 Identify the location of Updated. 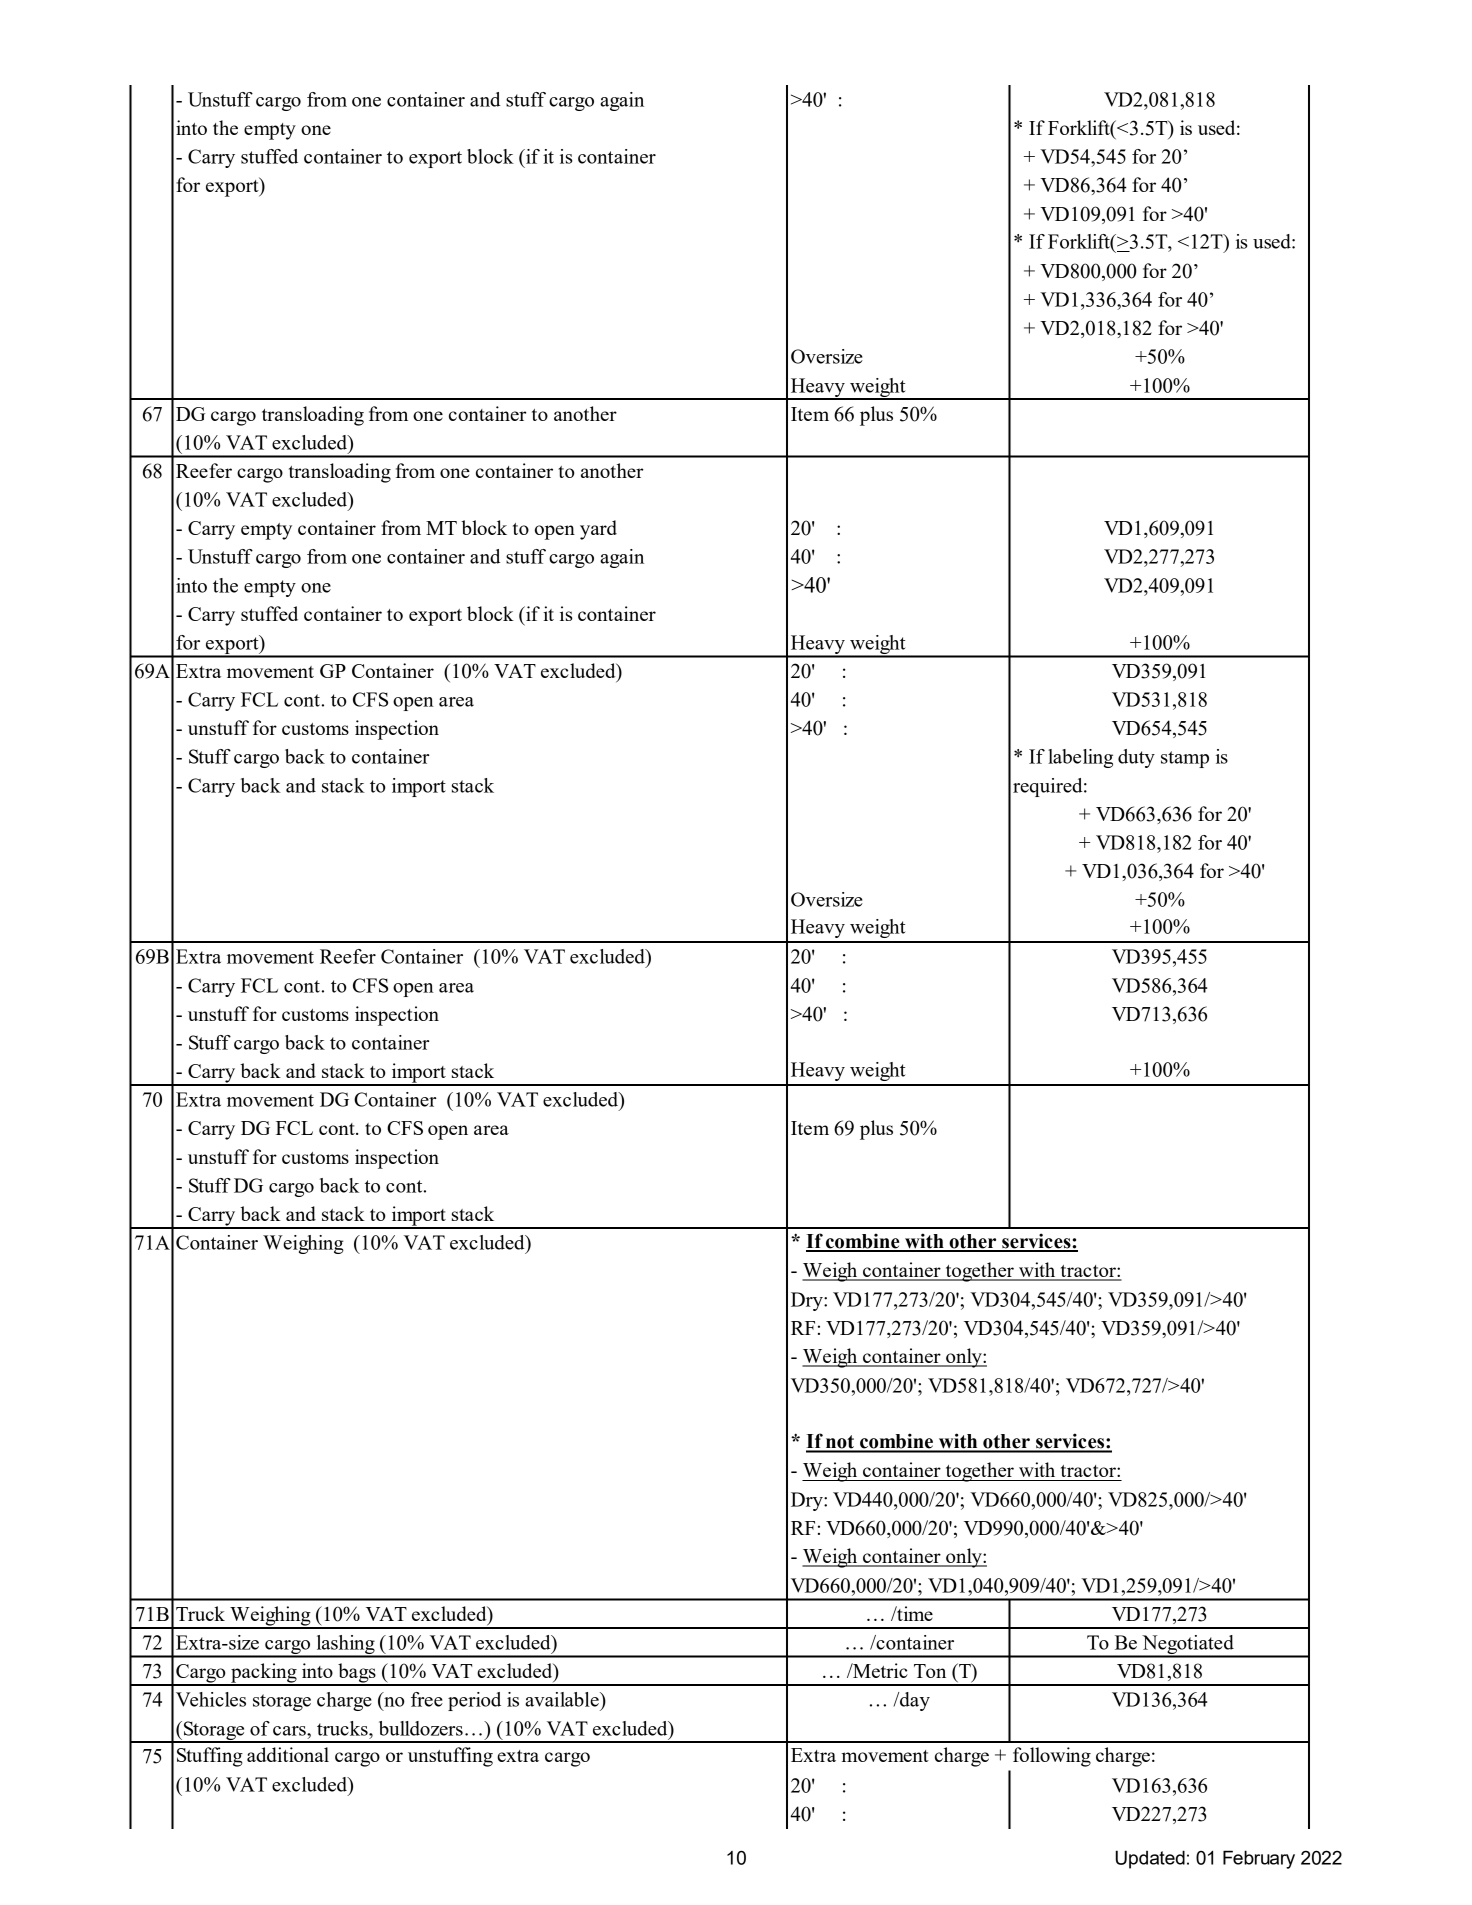
(1150, 1859).
